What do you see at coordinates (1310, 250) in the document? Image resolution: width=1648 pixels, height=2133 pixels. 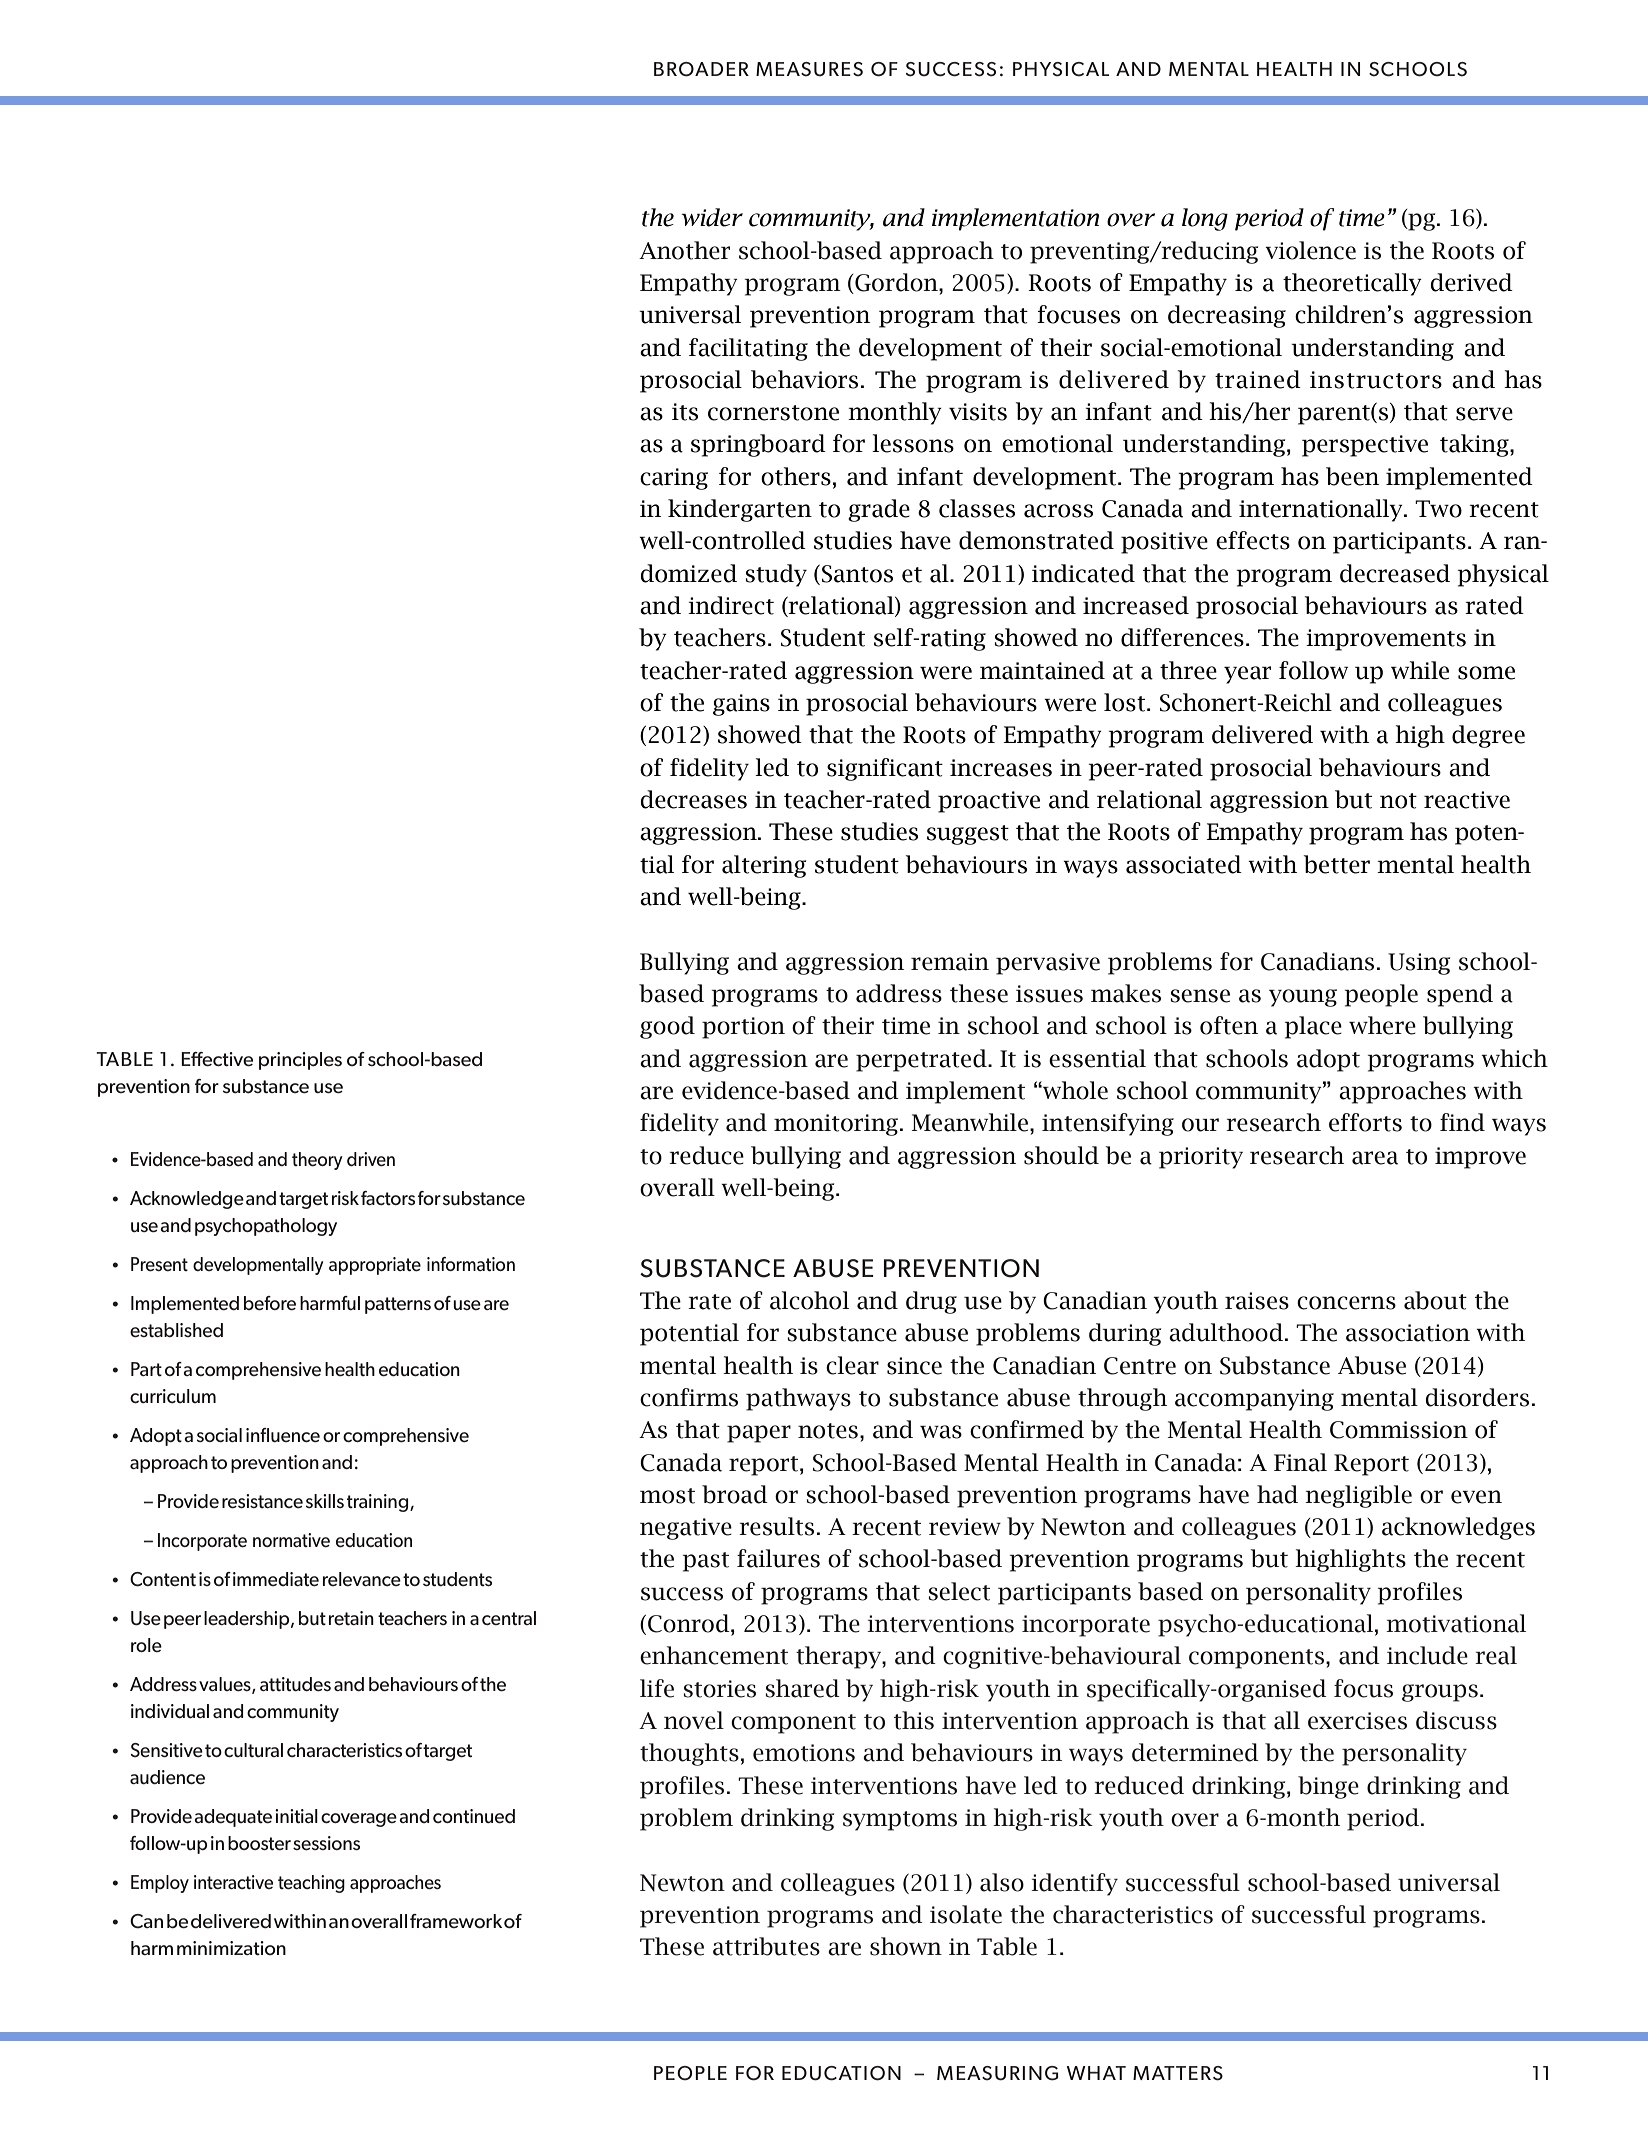 I see `violence` at bounding box center [1310, 250].
